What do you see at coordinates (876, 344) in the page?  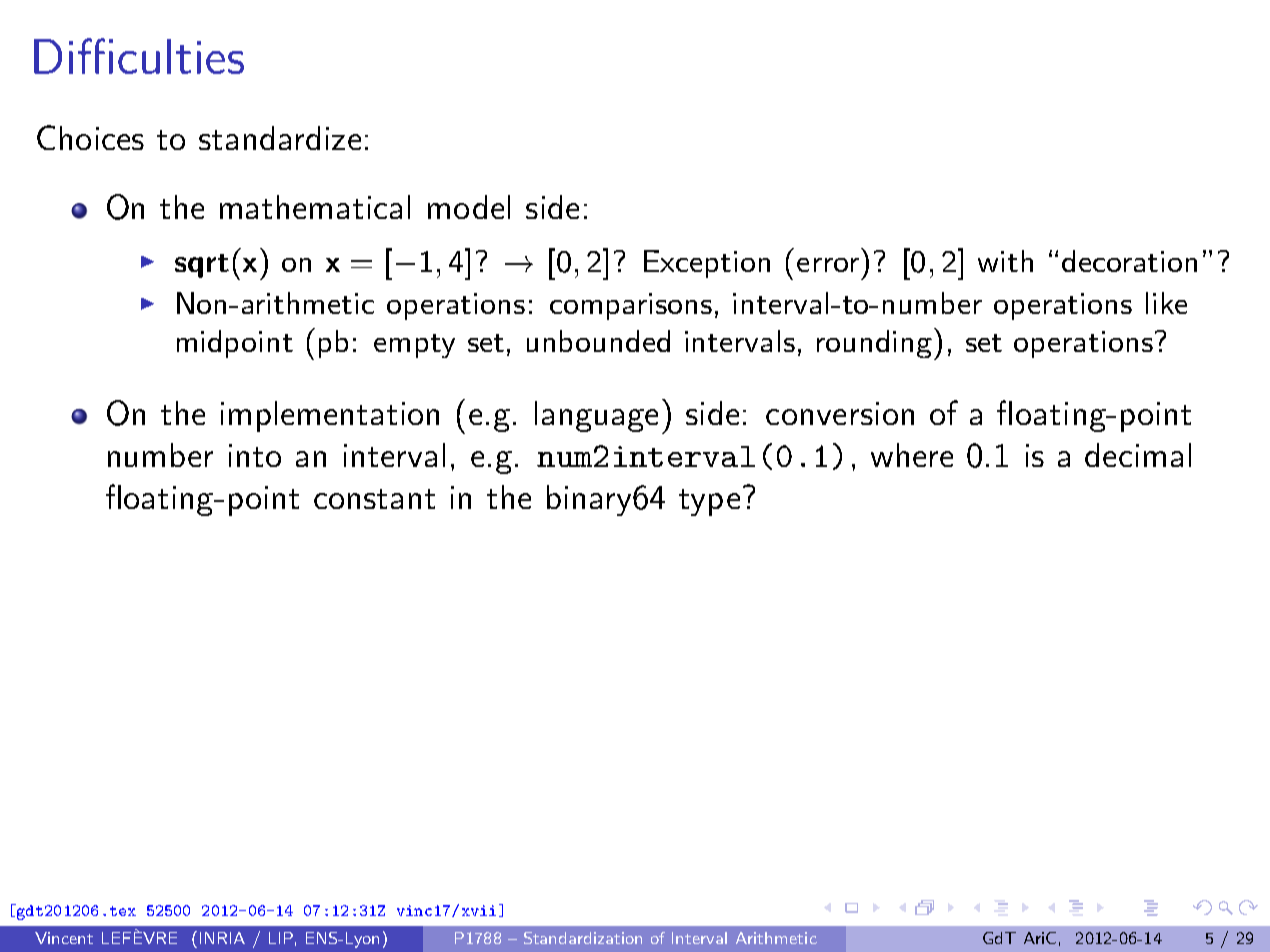 I see `rounding` at bounding box center [876, 344].
